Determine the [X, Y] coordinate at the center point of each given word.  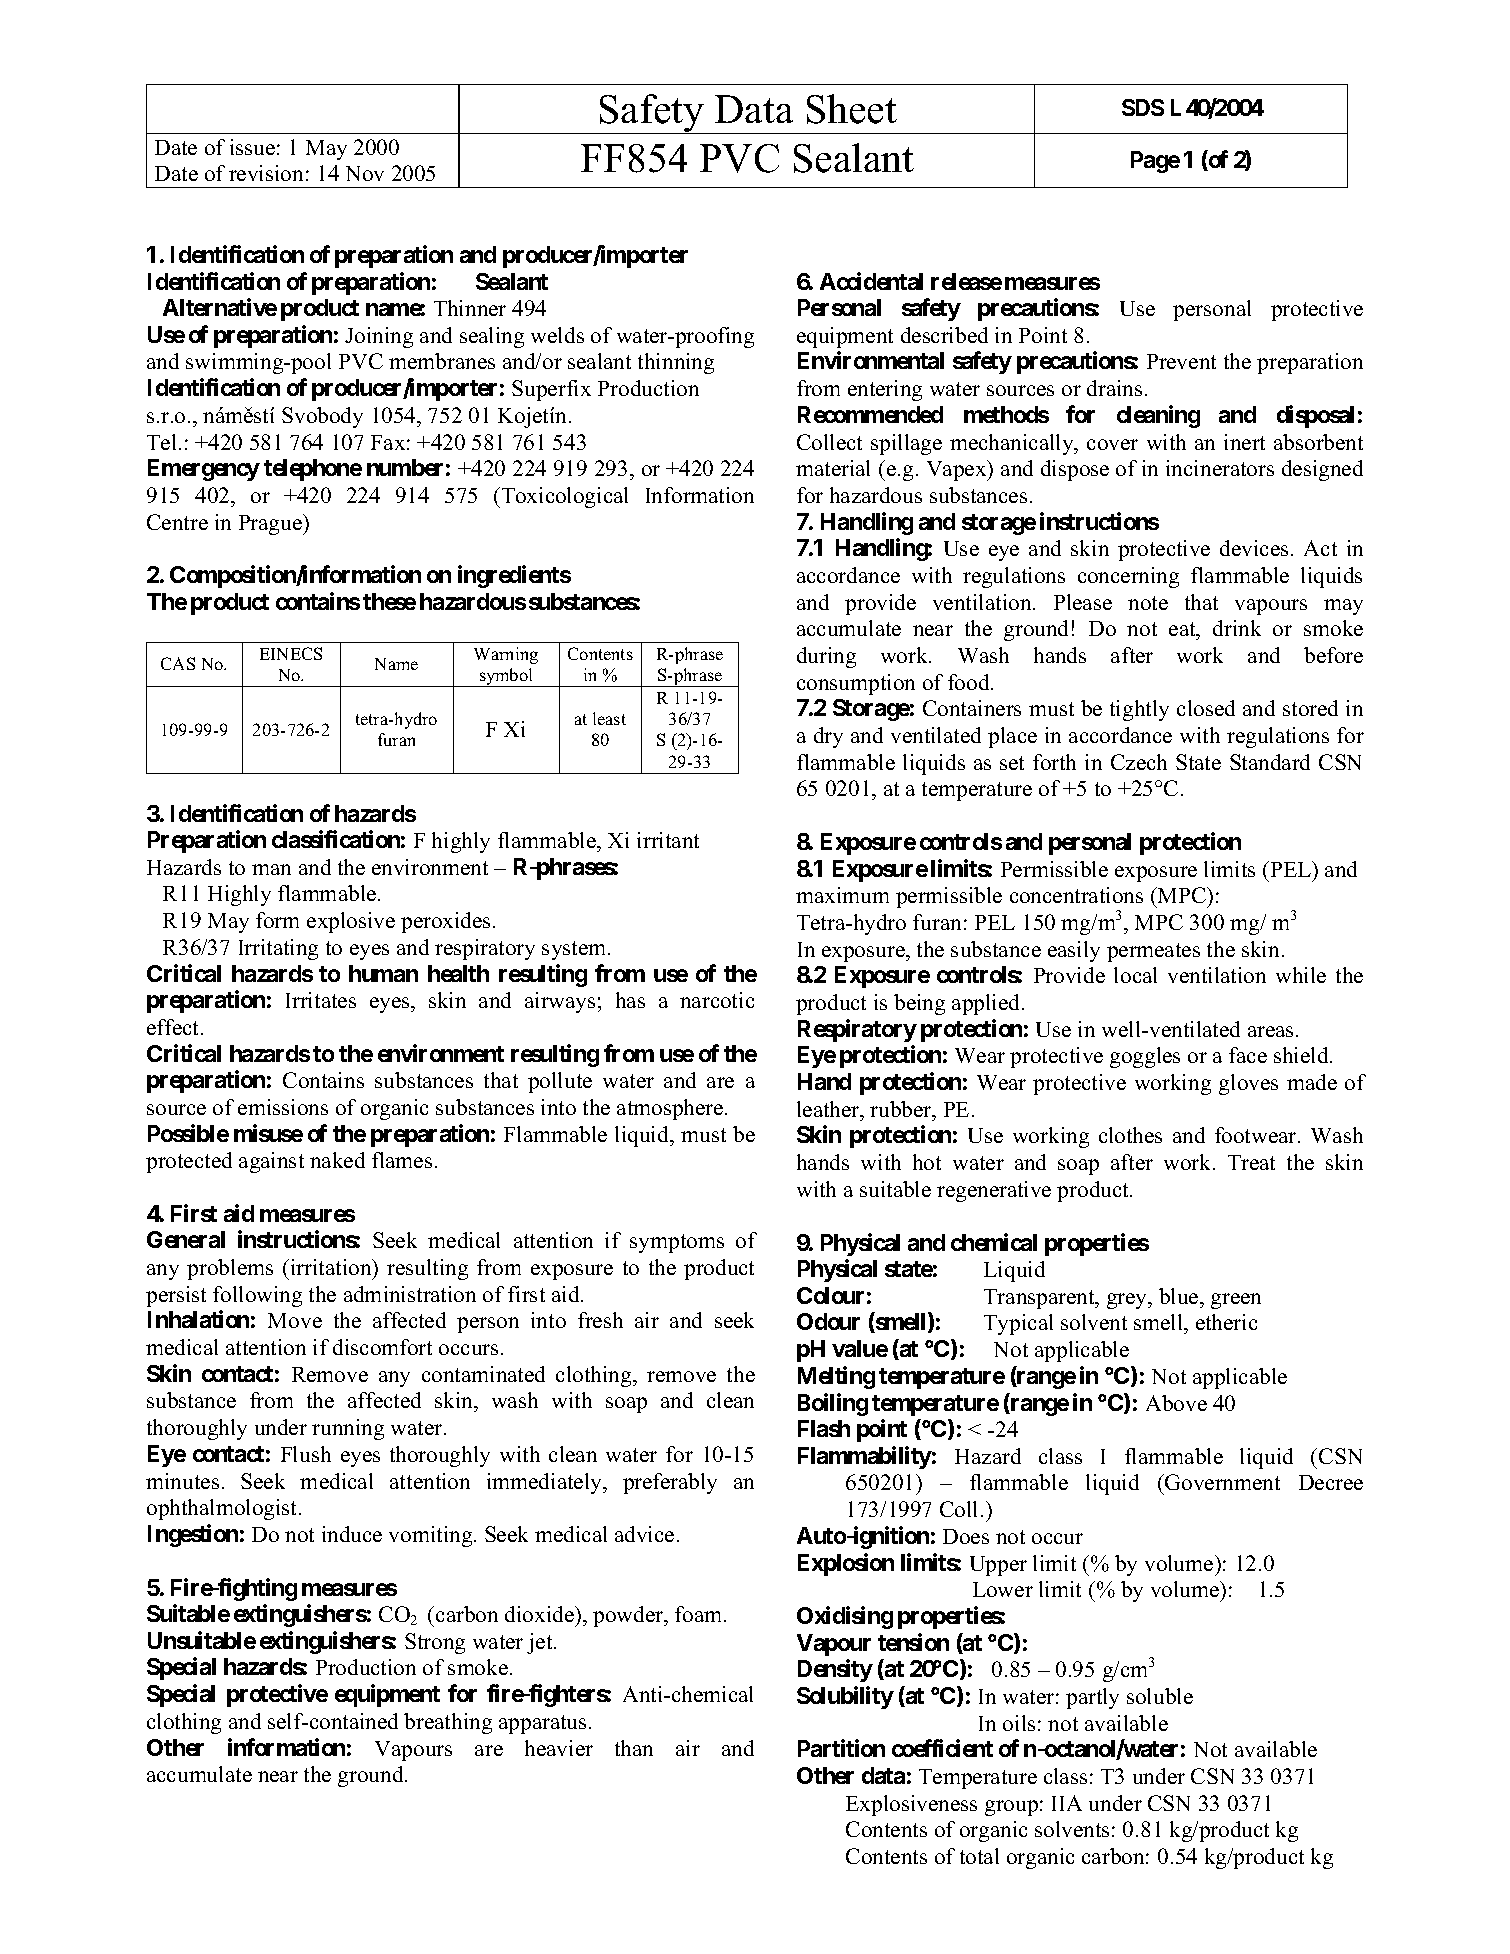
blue [1180, 1296]
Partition [841, 1748]
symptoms [677, 1243]
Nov [365, 173]
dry [828, 737]
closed [1206, 708]
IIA [1067, 1803]
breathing [448, 1723]
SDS [1143, 107]
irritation [331, 1267]
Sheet [852, 109]
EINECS [291, 653]
